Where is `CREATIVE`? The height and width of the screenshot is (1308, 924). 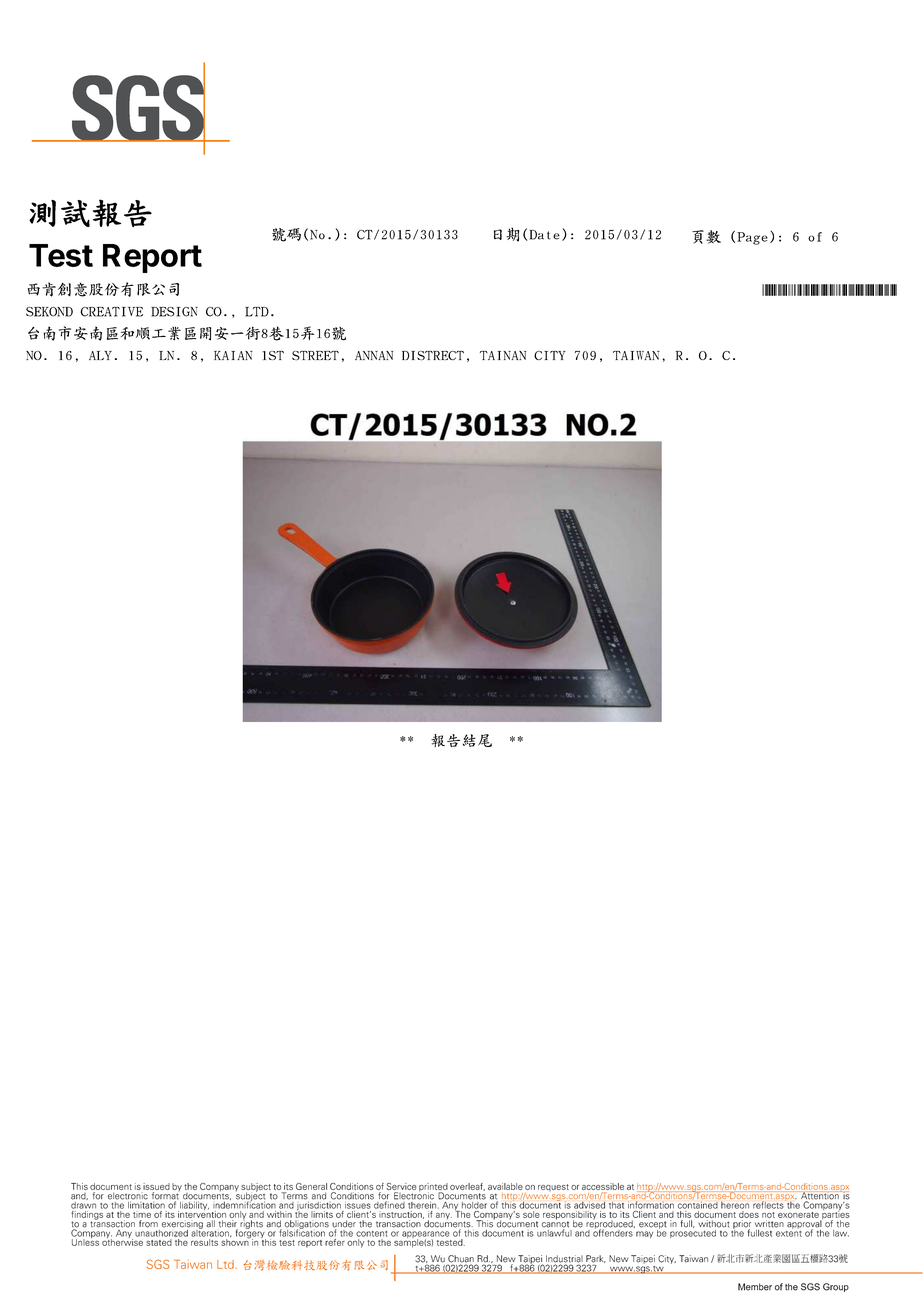
CREATIVE is located at coordinates (111, 312).
